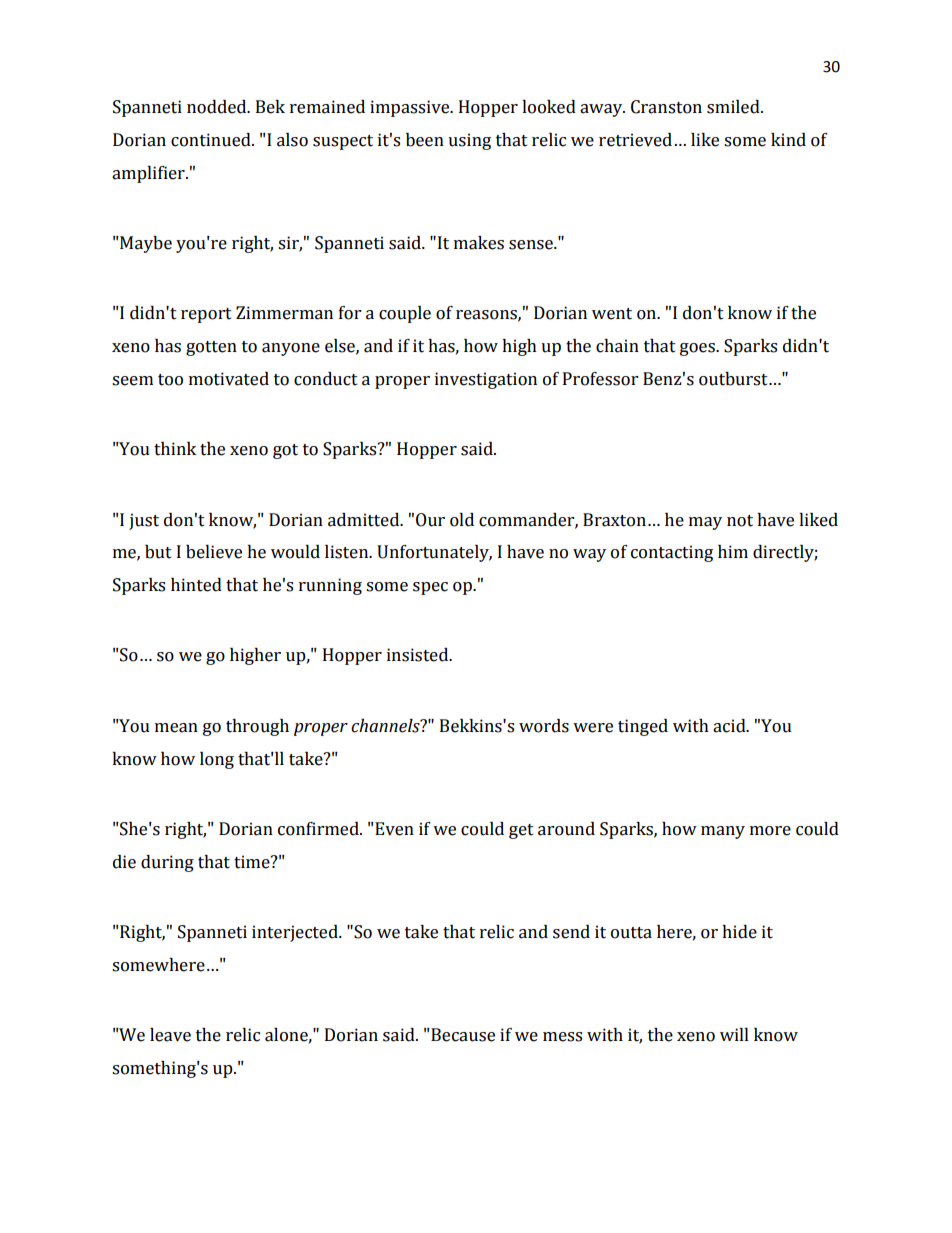 Image resolution: width=952 pixels, height=1233 pixels. What do you see at coordinates (462, 520) in the screenshot?
I see `old` at bounding box center [462, 520].
